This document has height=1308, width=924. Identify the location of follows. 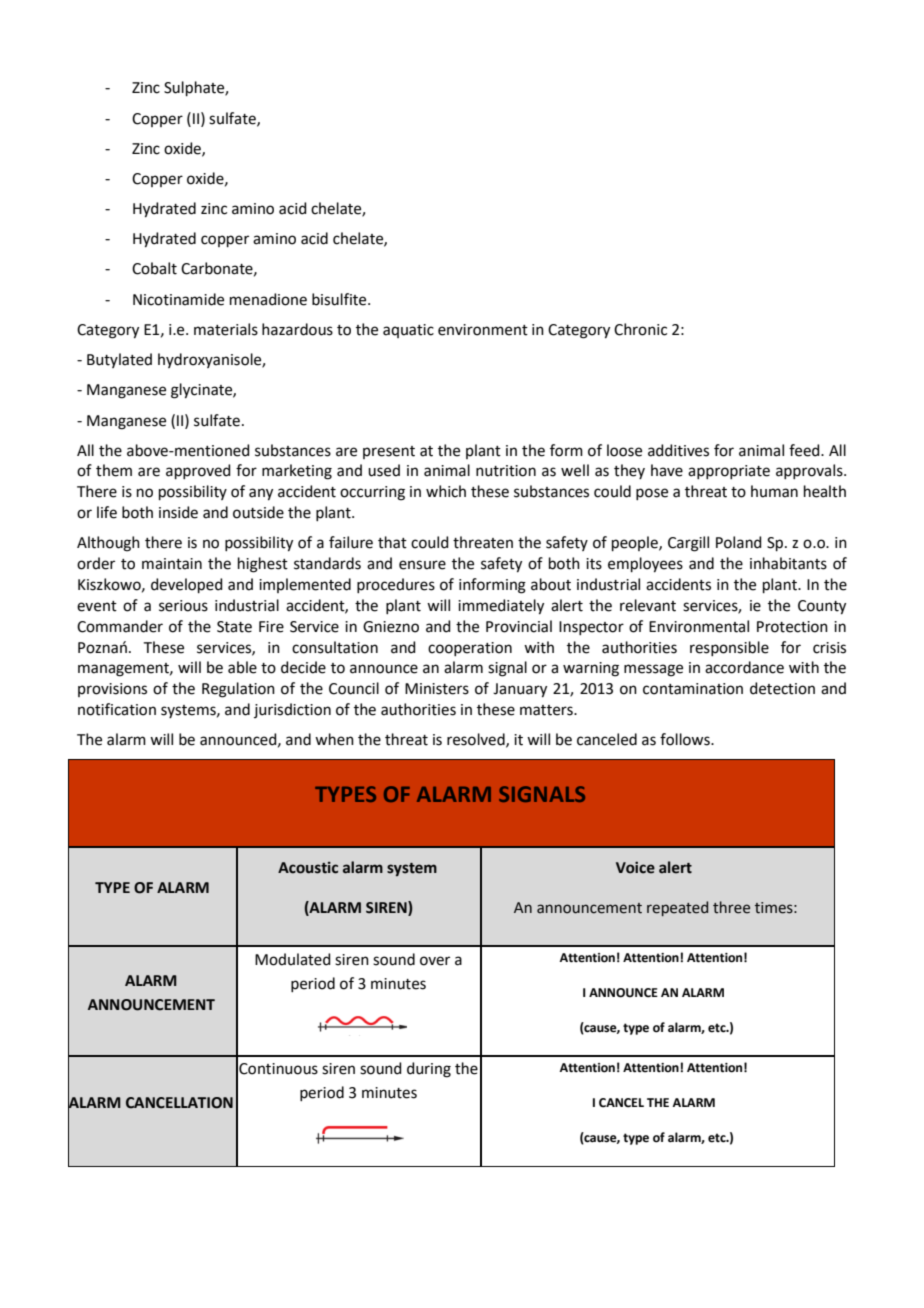
(686, 739).
